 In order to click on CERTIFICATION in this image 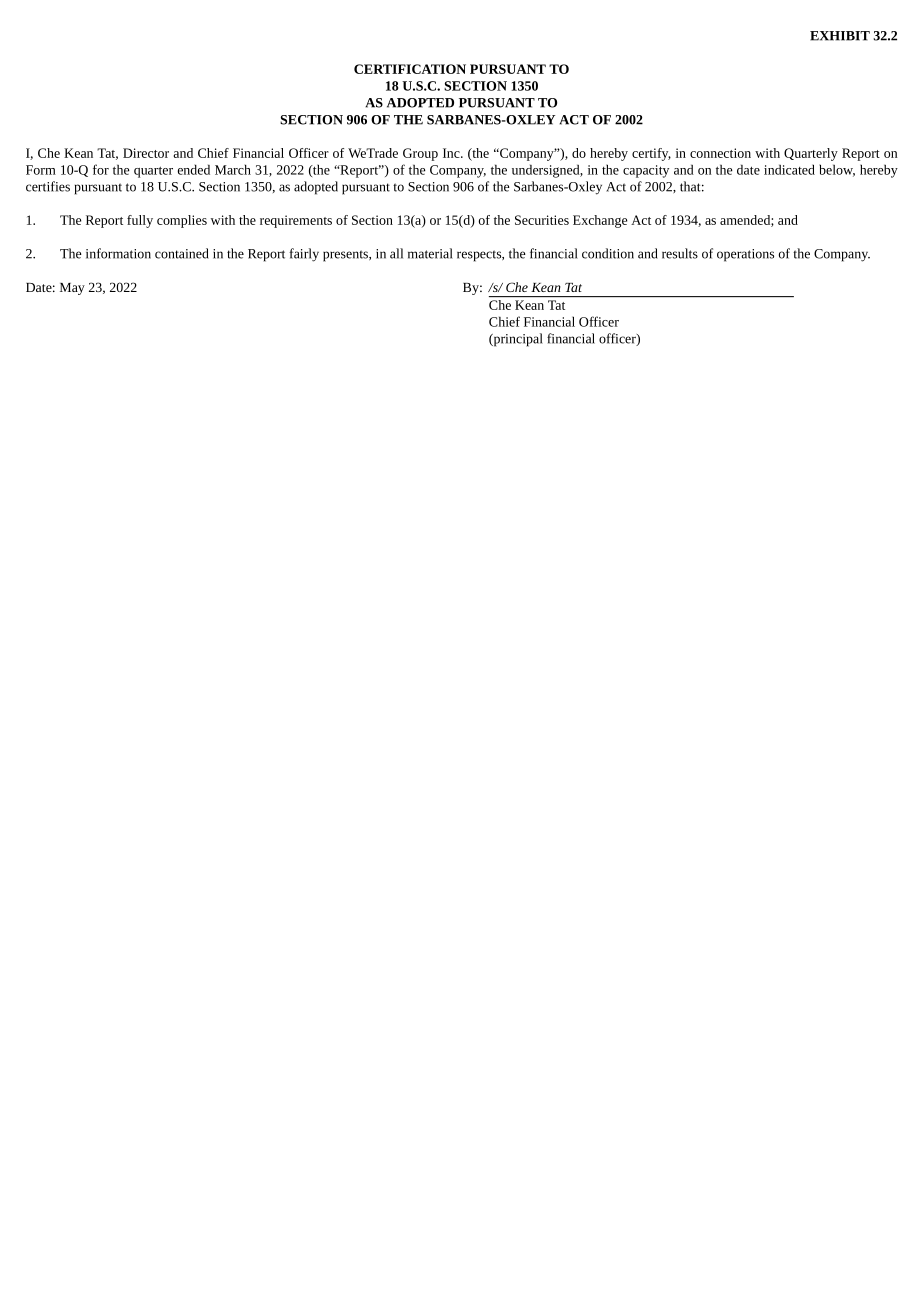, I will do `click(410, 69)`.
